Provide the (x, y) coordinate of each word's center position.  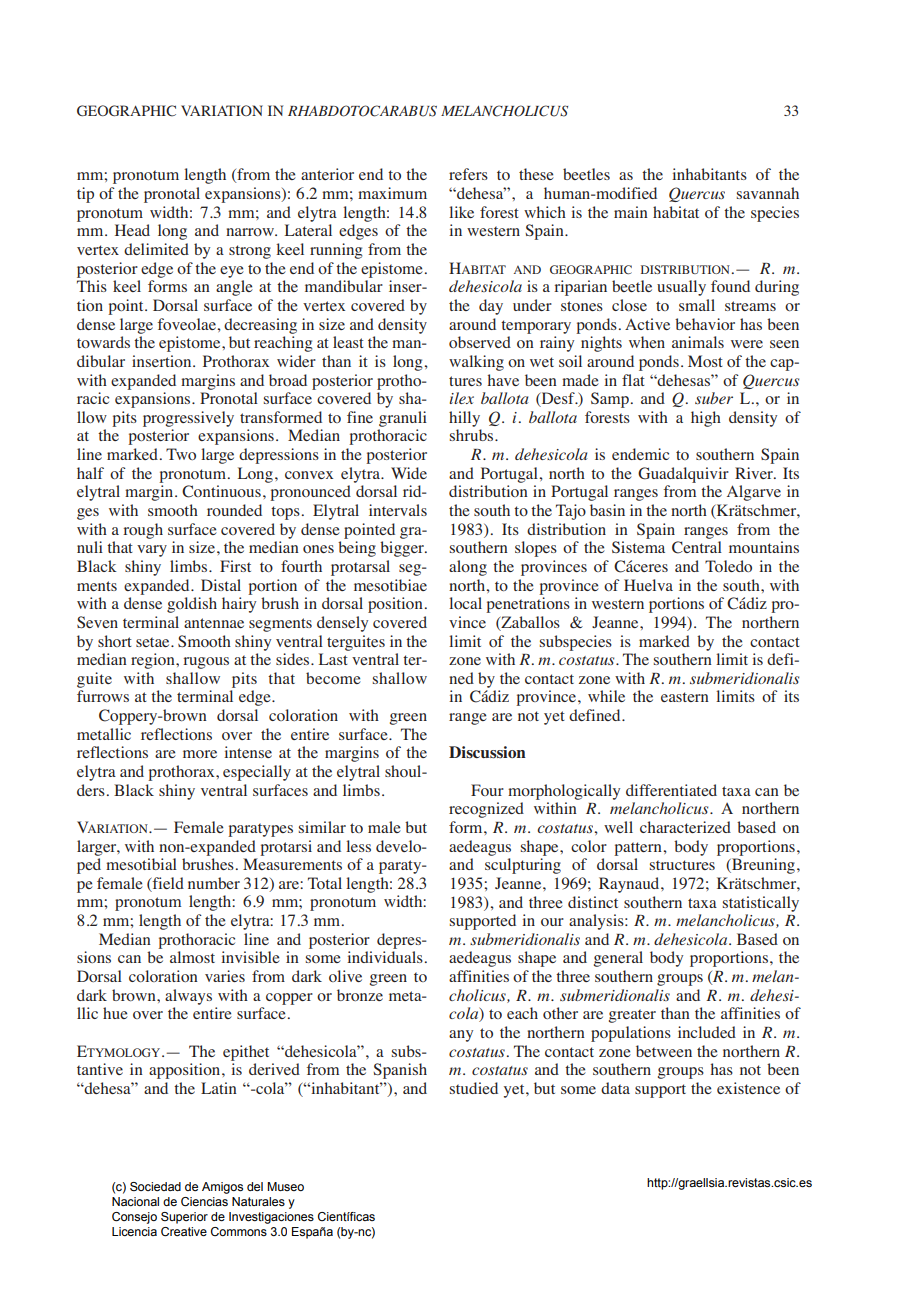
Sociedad (155, 1186)
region (154, 661)
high (706, 419)
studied (474, 1088)
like (461, 212)
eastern (685, 697)
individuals (385, 957)
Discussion (487, 752)
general (618, 959)
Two (181, 454)
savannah (768, 193)
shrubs (473, 435)
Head (132, 230)
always (188, 997)
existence (748, 1088)
